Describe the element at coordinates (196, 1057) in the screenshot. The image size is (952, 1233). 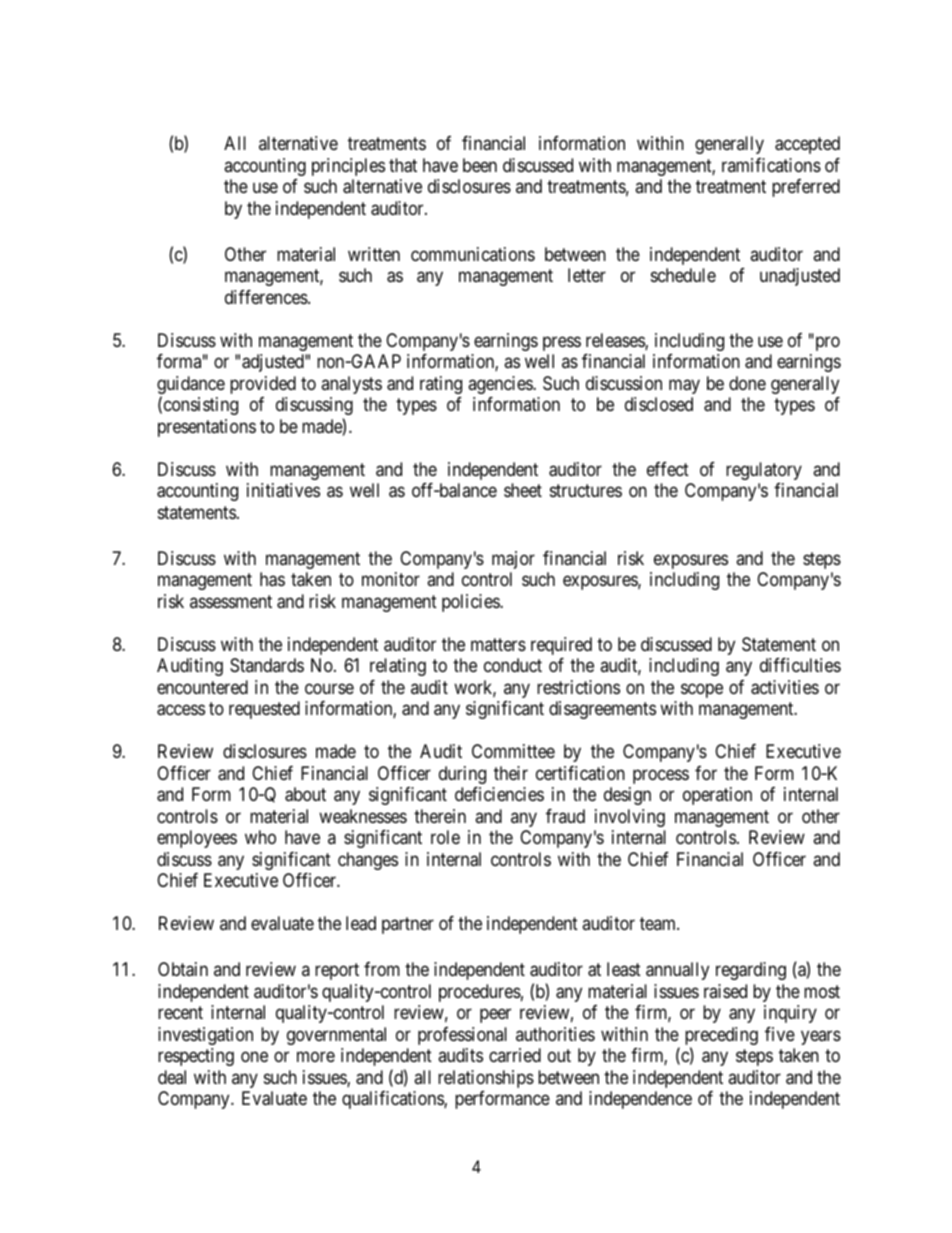
I see `respecting` at that location.
